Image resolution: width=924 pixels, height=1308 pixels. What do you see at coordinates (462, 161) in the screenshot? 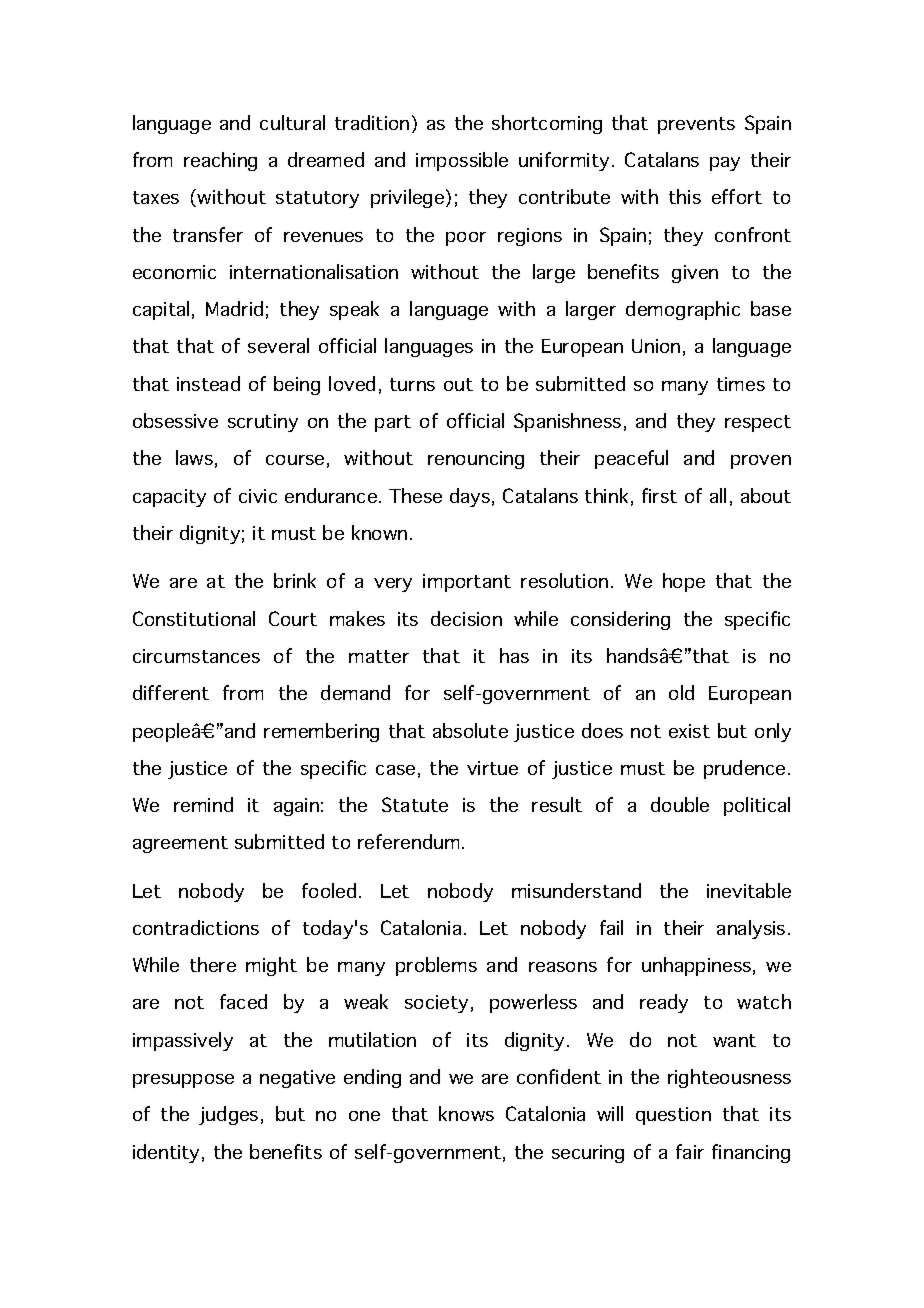
I see `impossible` at bounding box center [462, 161].
